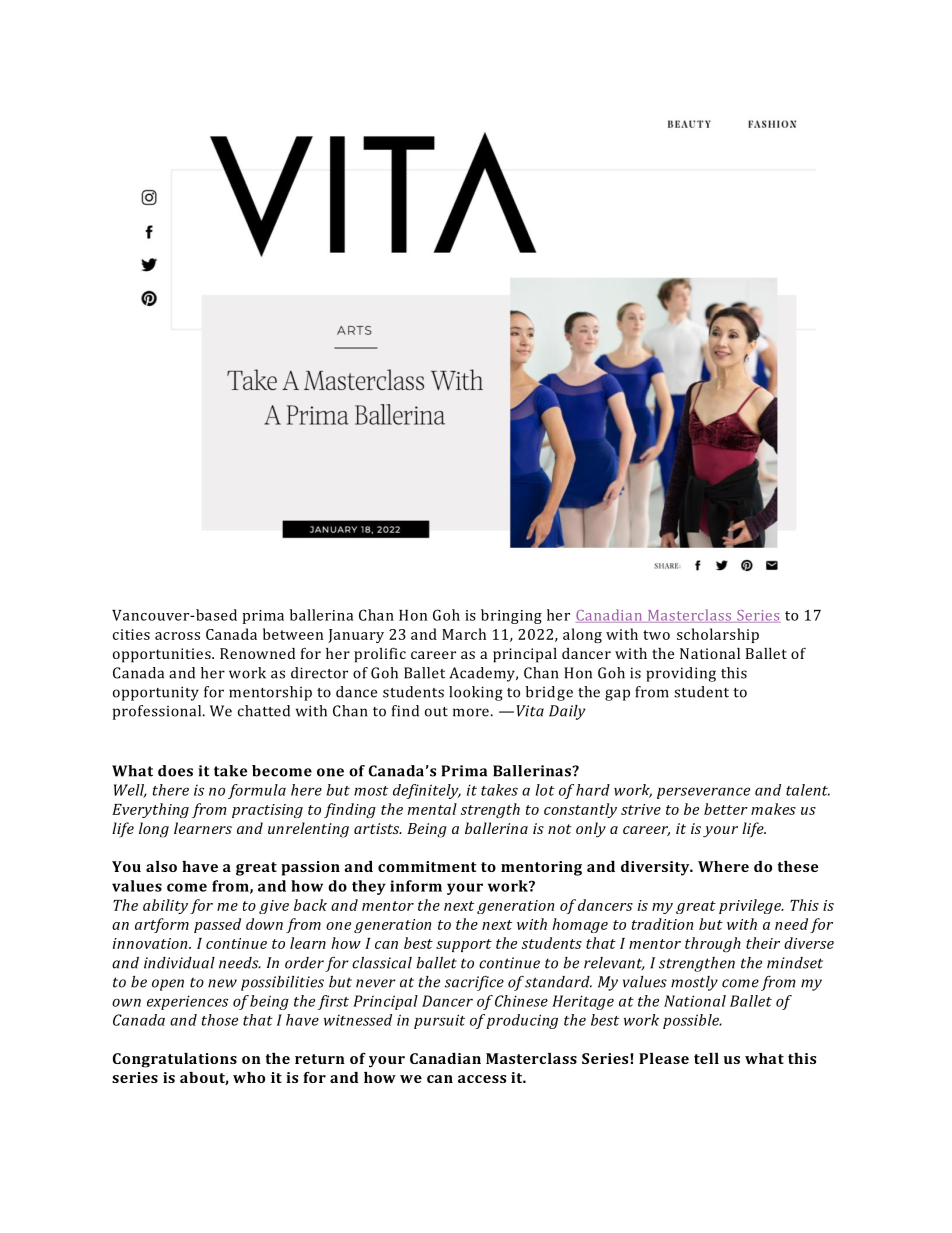 This document has width=952, height=1233. What do you see at coordinates (482, 1079) in the document?
I see `access` at bounding box center [482, 1079].
